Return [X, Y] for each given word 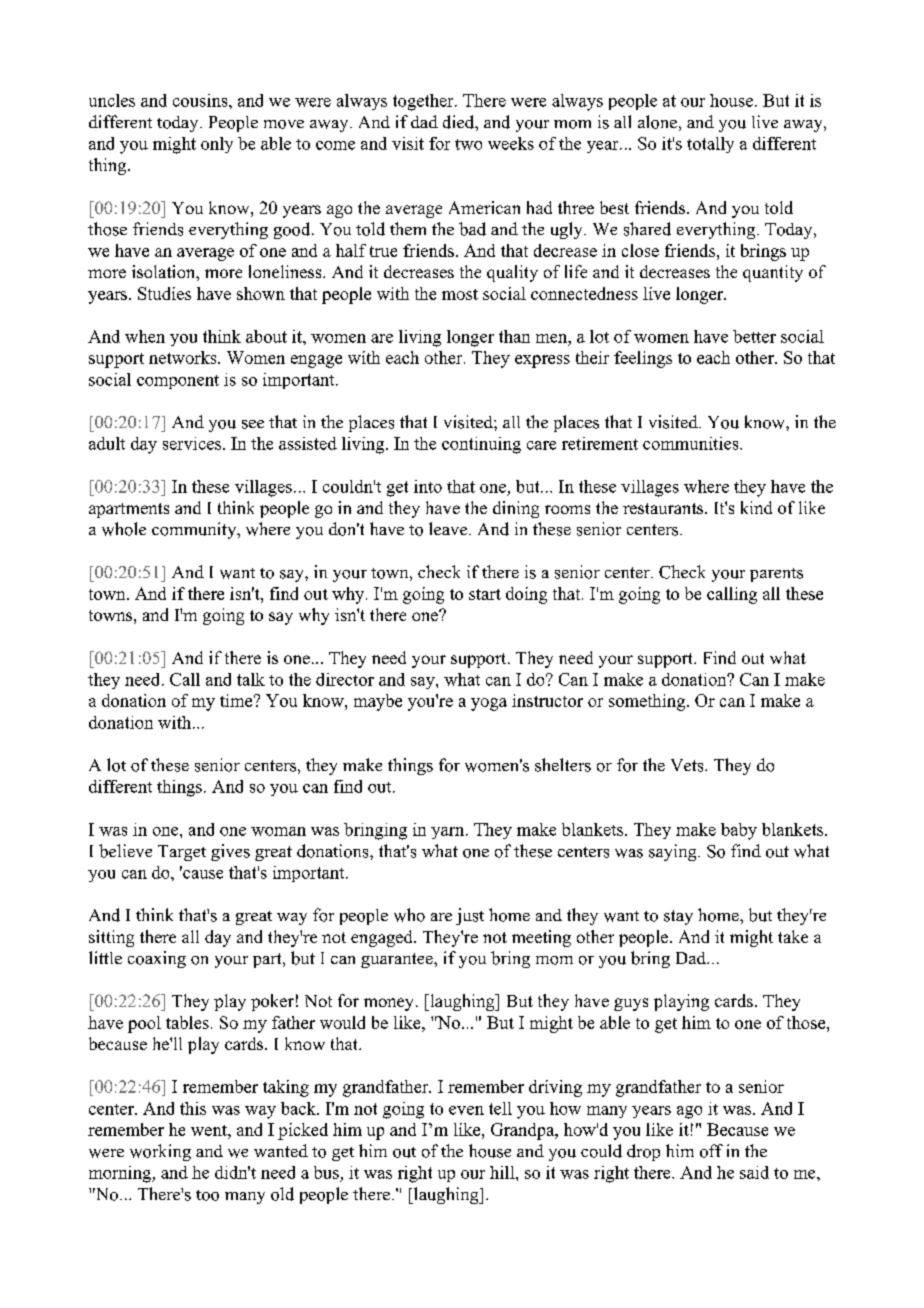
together [424, 102]
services [193, 443]
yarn [449, 833]
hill [503, 1172]
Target [182, 853]
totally [710, 145]
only [217, 145]
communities [692, 443]
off [711, 1151]
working [160, 1152]
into [428, 486]
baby [739, 831]
